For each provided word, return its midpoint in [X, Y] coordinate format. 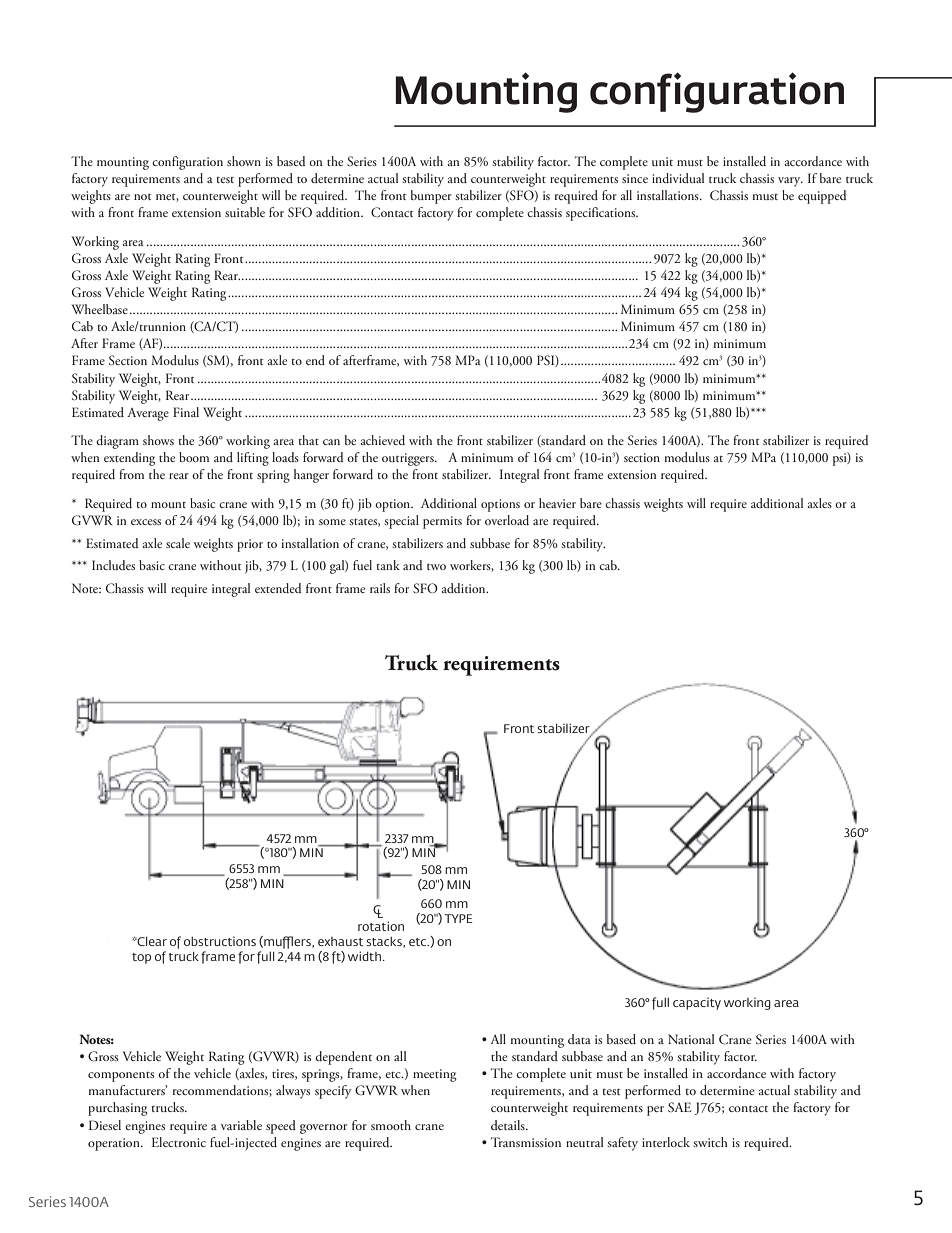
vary [790, 182]
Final [186, 412]
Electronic [178, 1142]
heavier [557, 503]
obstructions [220, 941]
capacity [697, 1003]
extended [278, 588]
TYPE [458, 918]
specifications [602, 214]
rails [380, 588]
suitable [245, 212]
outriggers [409, 459]
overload [507, 520]
